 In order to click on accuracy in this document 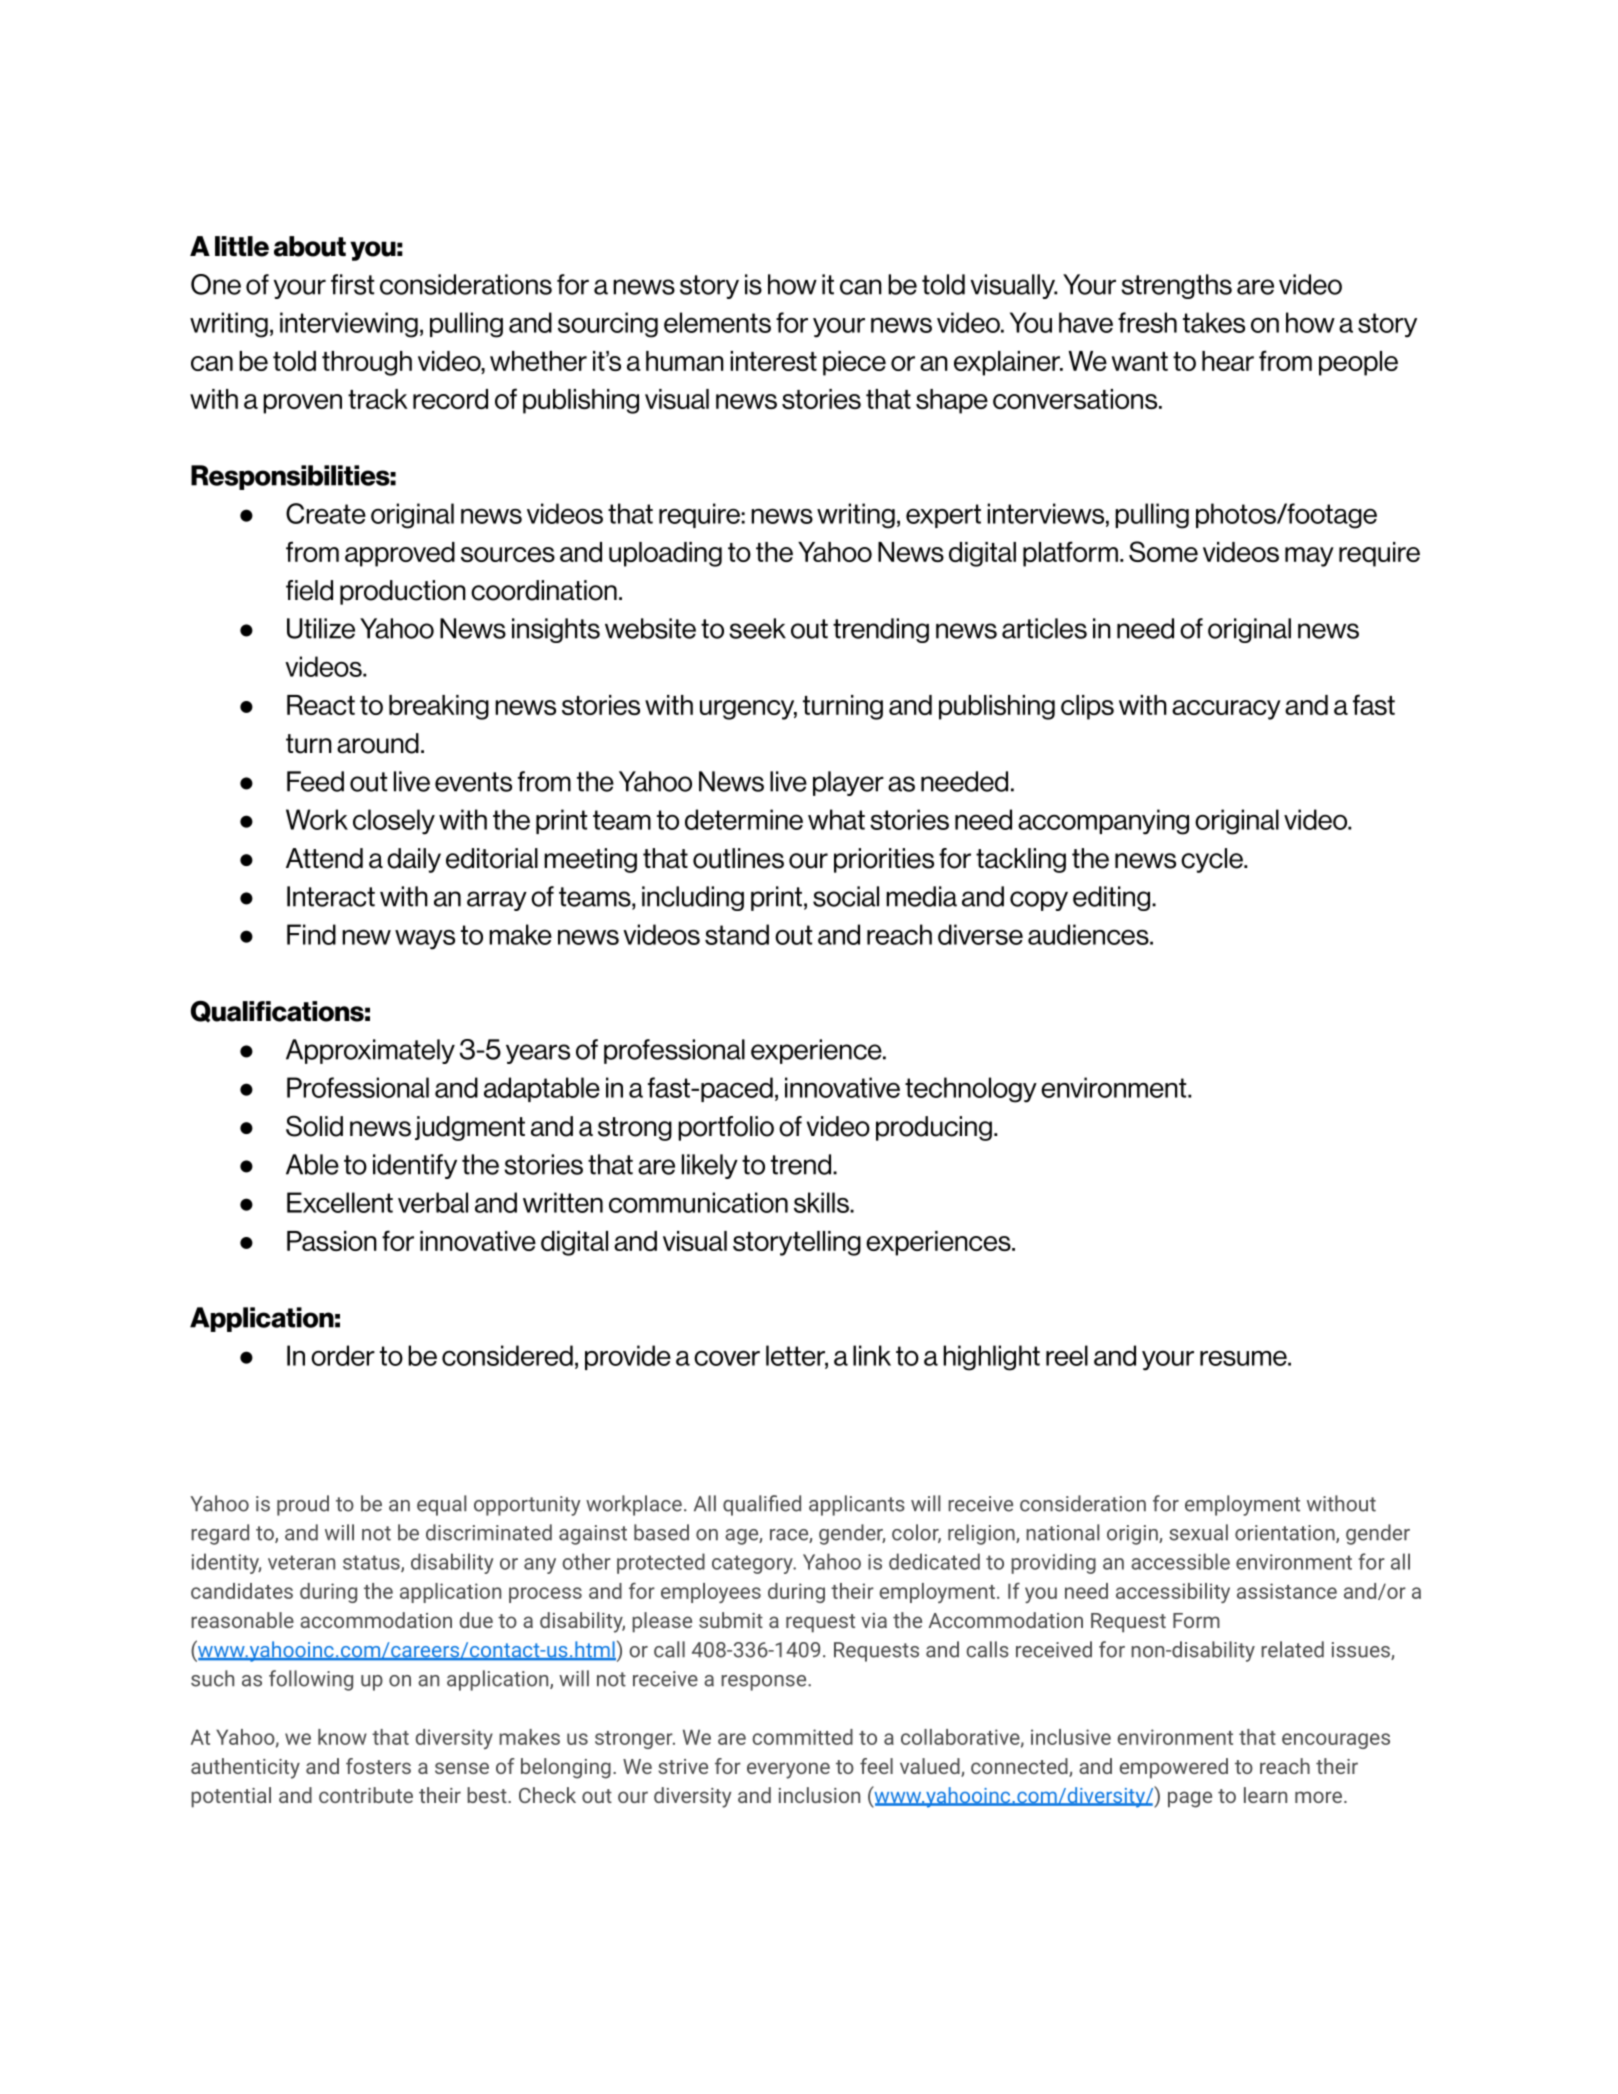, I will do `click(1226, 710)`.
